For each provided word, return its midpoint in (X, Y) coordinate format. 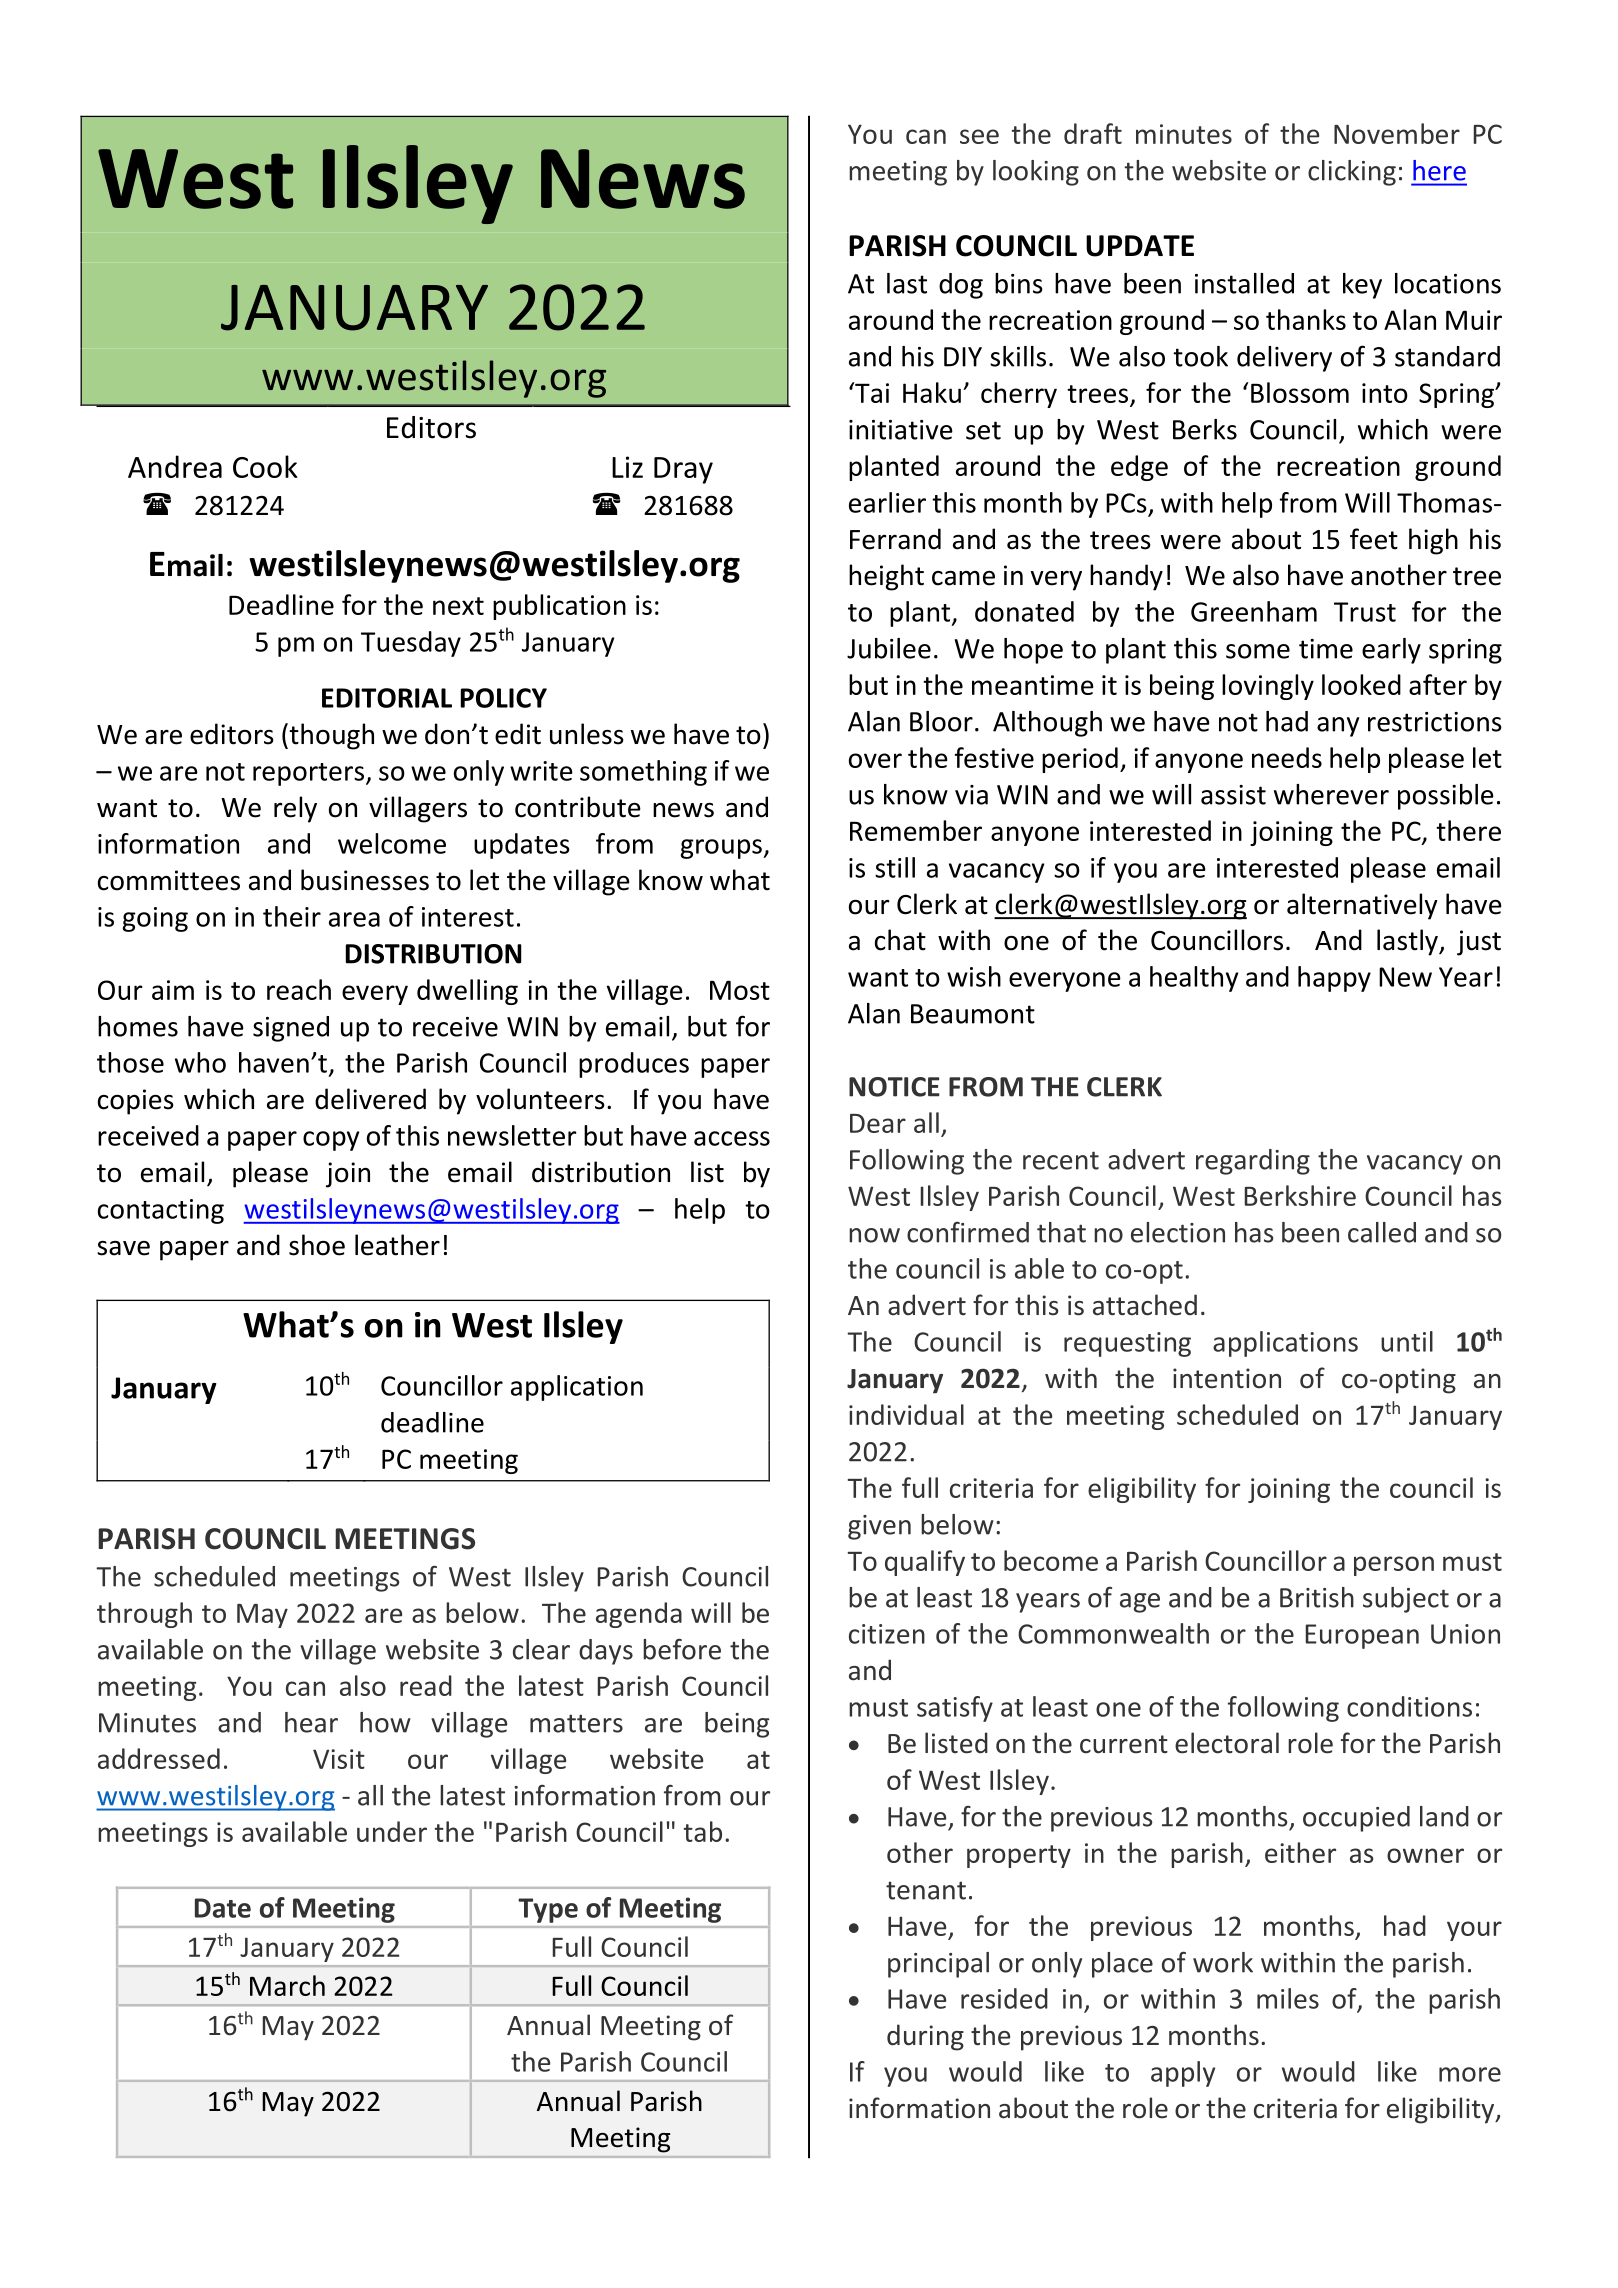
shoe (317, 1245)
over (875, 760)
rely (295, 809)
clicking (1352, 173)
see (979, 136)
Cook (265, 466)
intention (1227, 1378)
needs (1287, 757)
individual (906, 1414)
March (287, 1985)
